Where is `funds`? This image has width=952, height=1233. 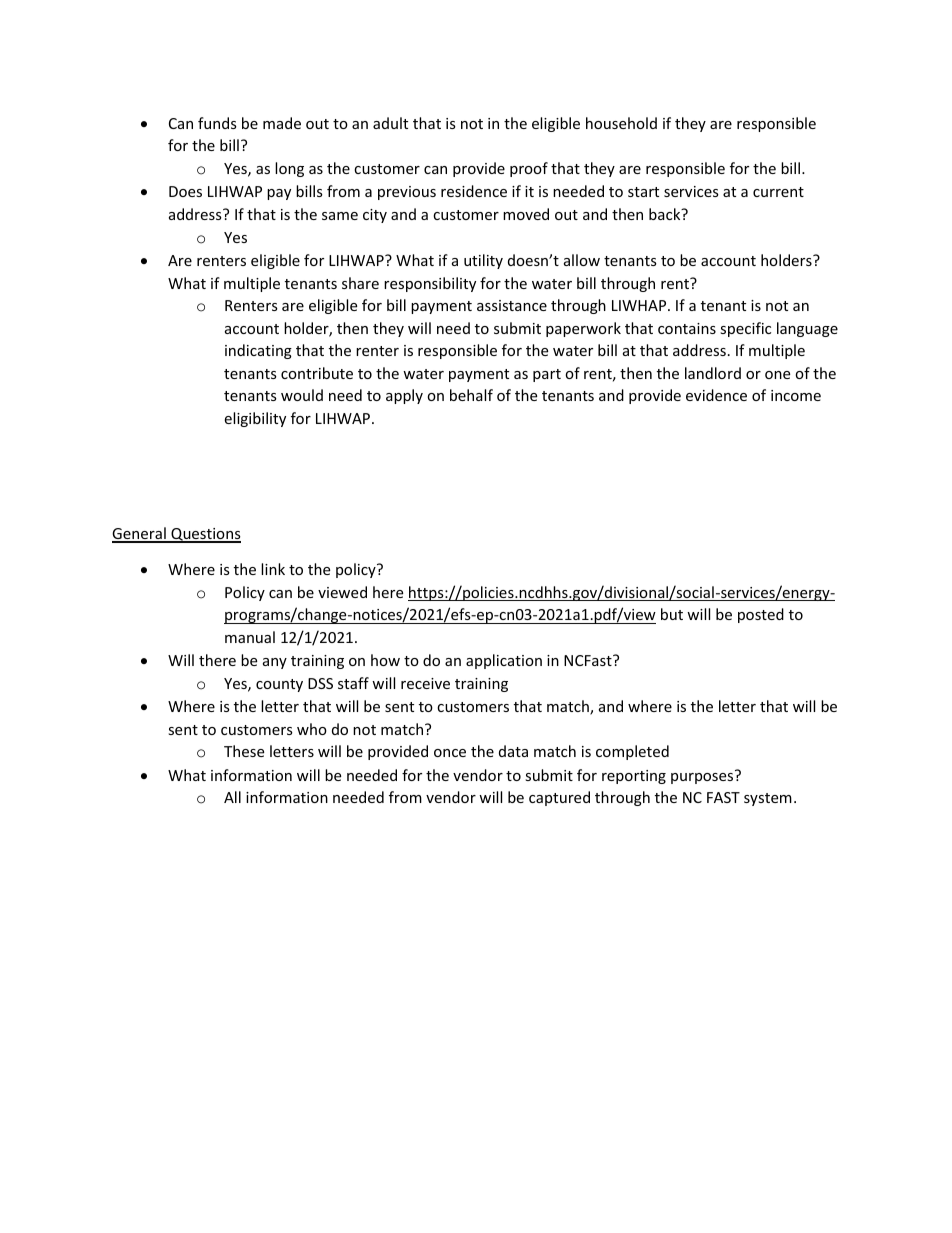 funds is located at coordinates (217, 123).
